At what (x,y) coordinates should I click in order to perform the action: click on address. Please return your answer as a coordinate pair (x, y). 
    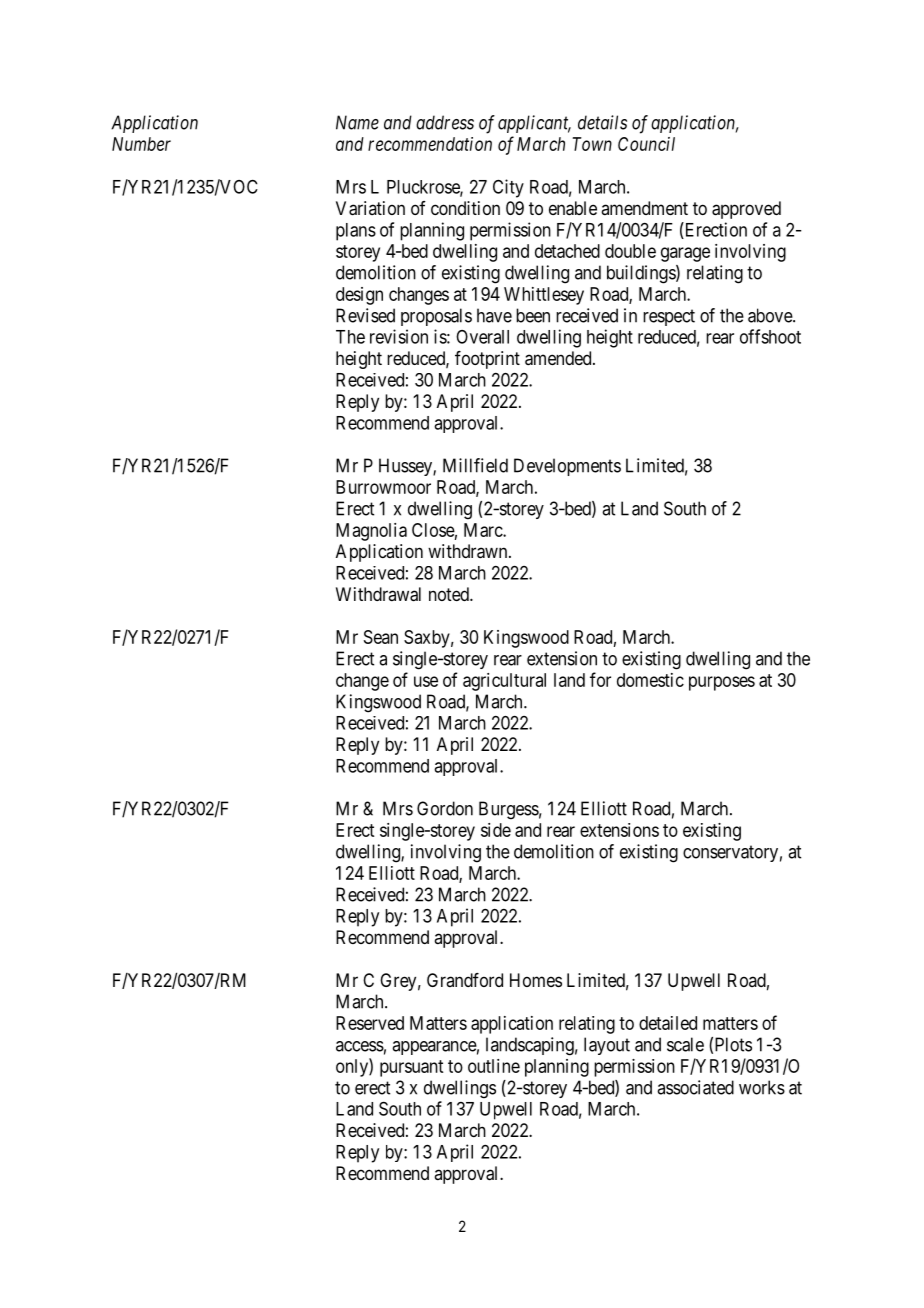
    Looking at the image, I should click on (445, 122).
